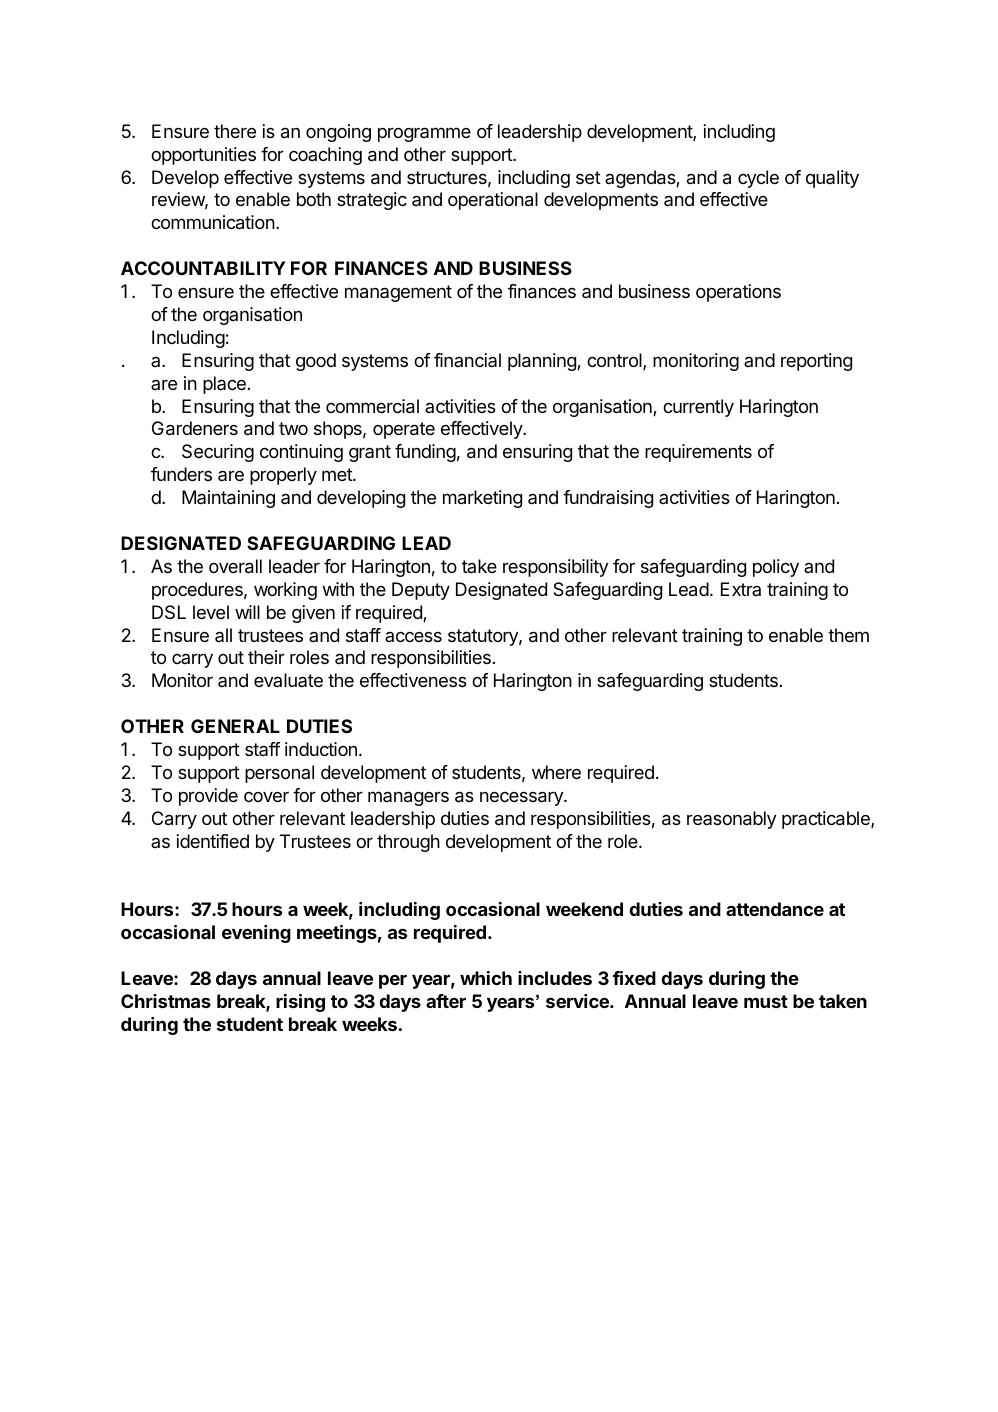 The height and width of the screenshot is (1412, 998). Describe the element at coordinates (493, 201) in the screenshot. I see `operational` at that location.
